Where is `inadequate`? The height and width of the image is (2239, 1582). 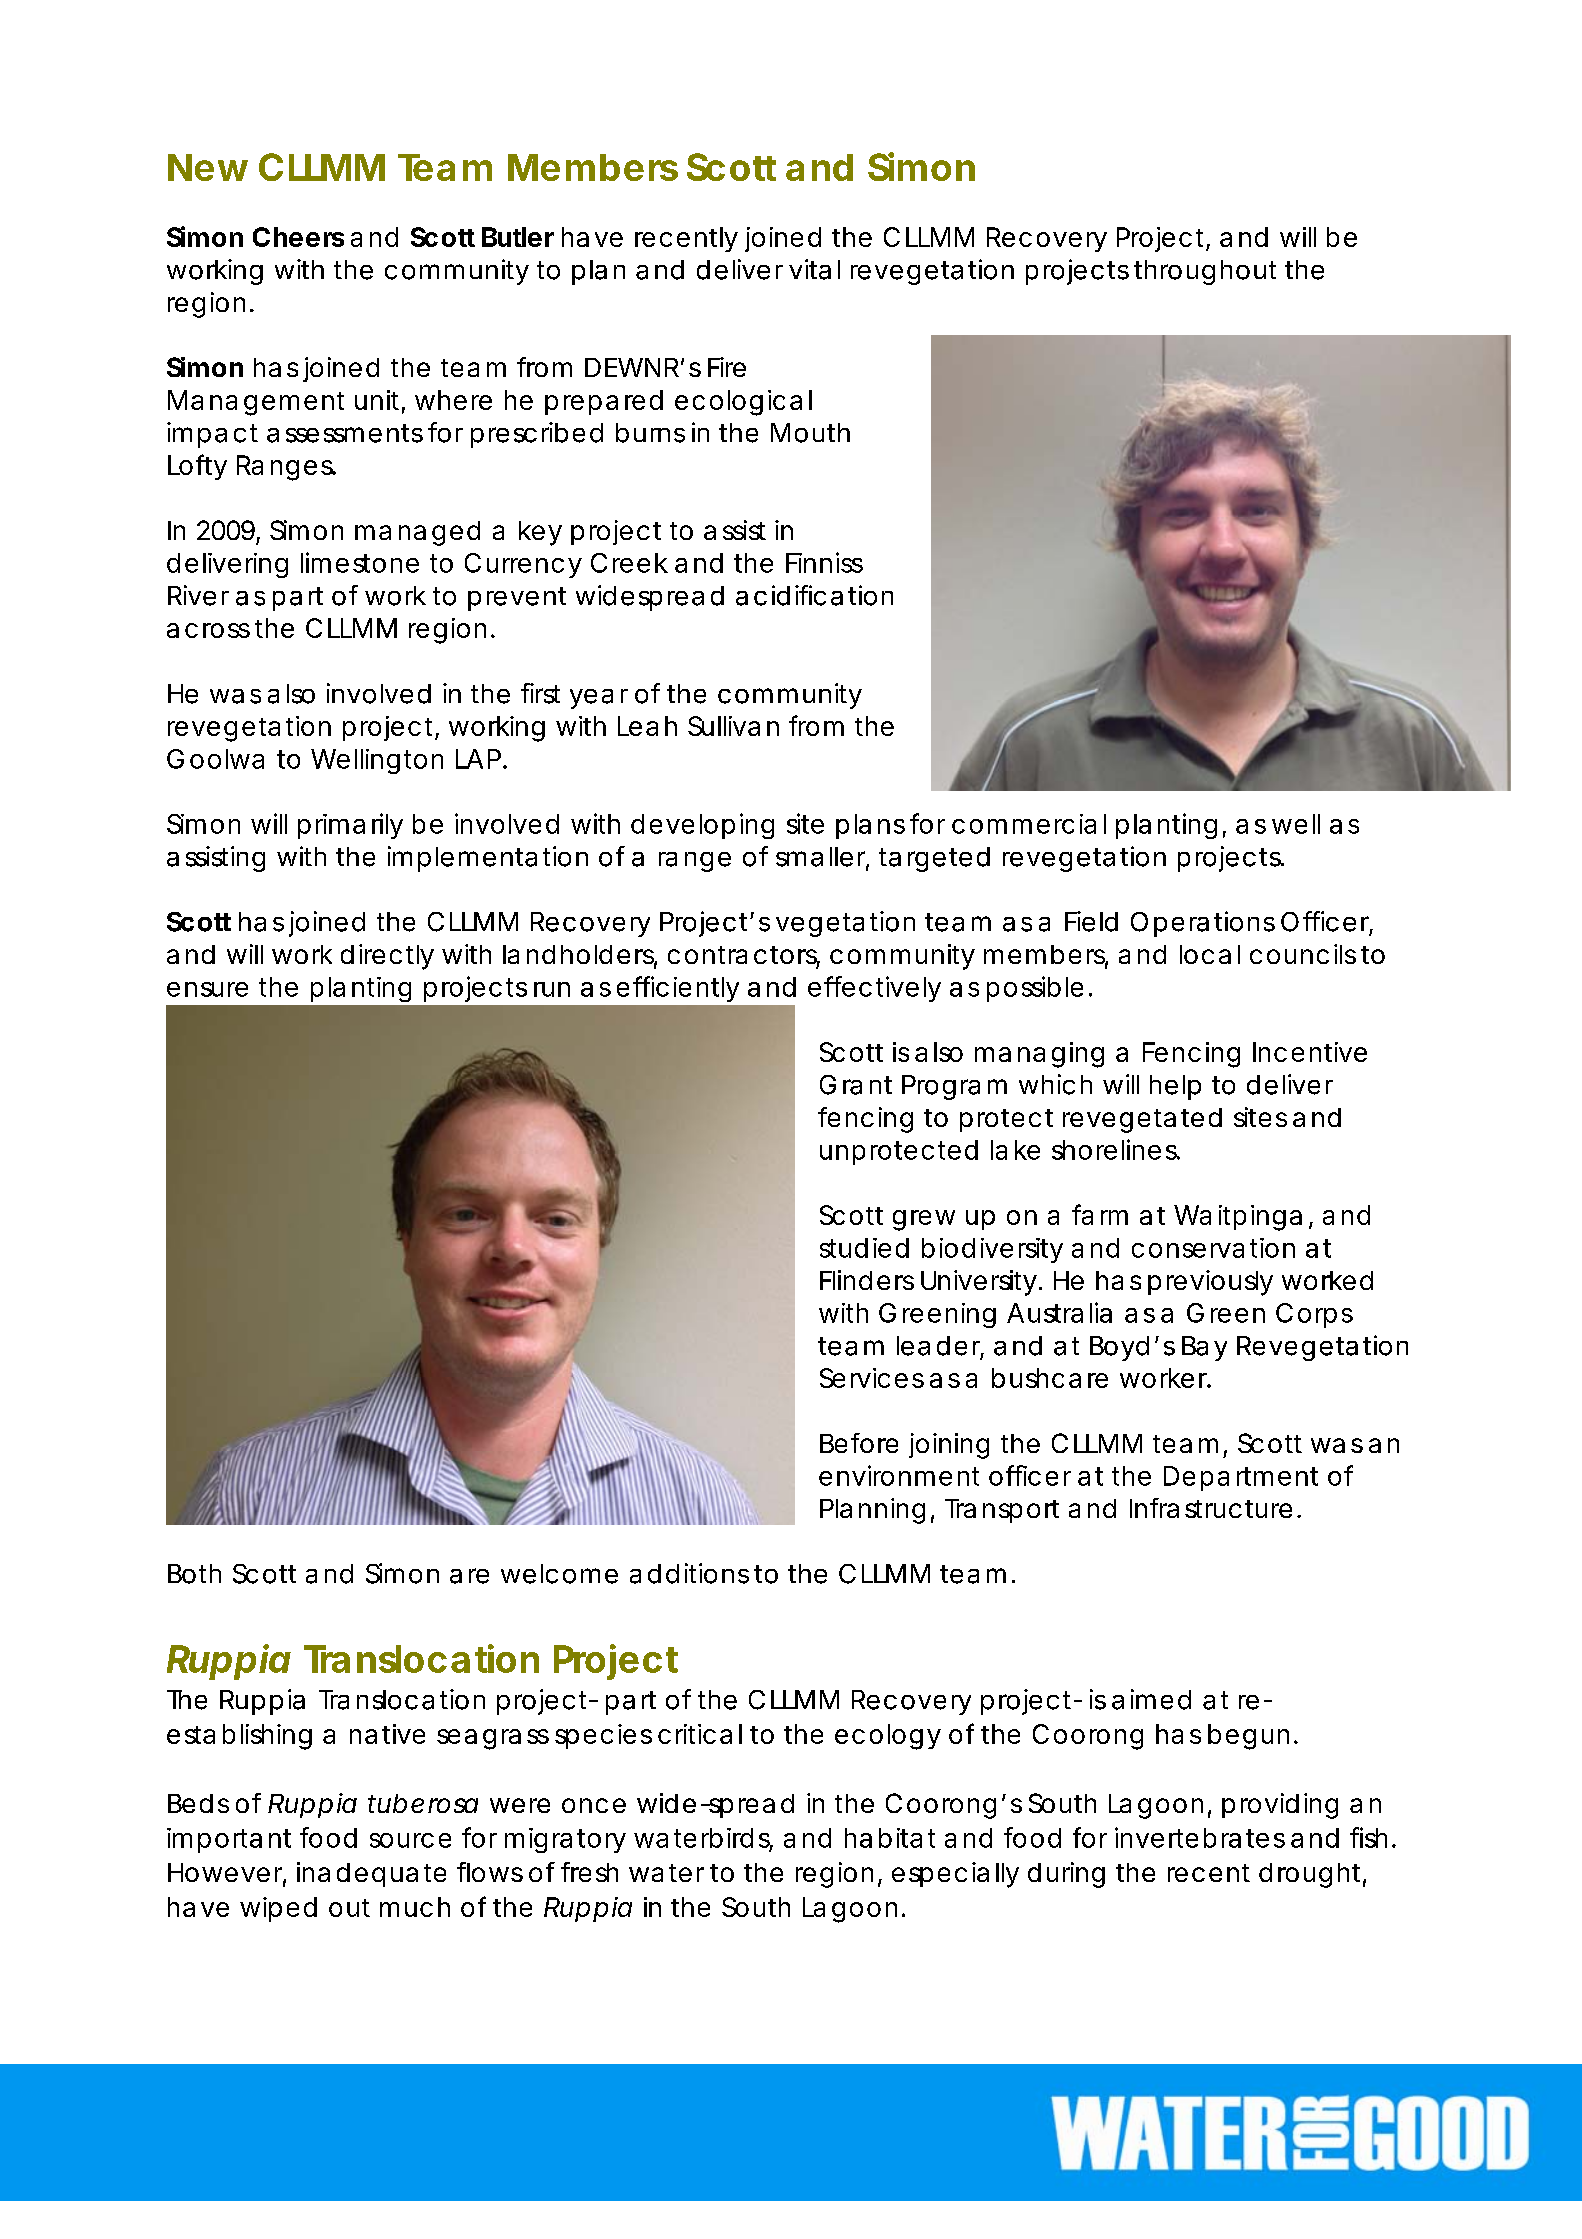 inadequate is located at coordinates (371, 1874).
